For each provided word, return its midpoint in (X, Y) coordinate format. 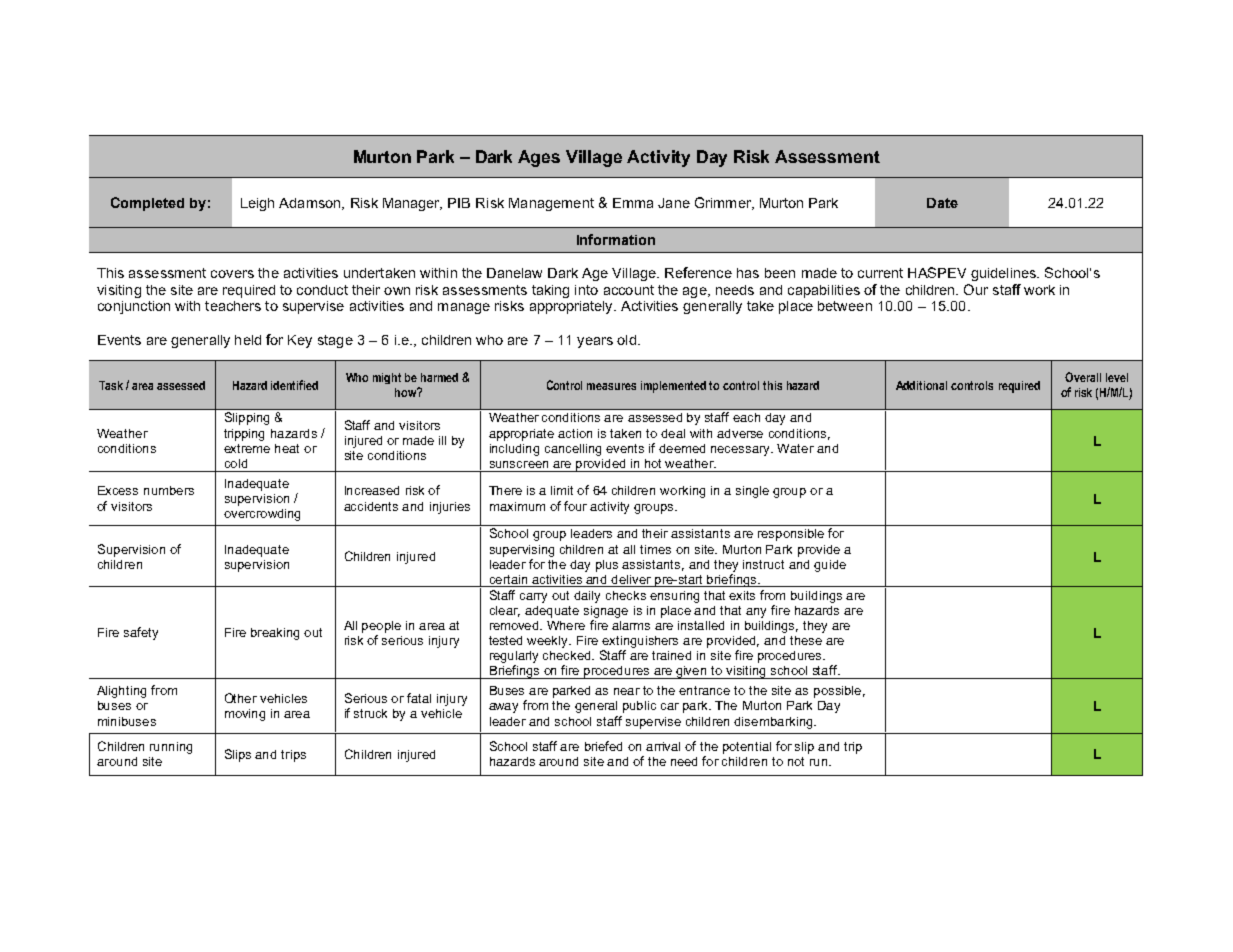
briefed (603, 746)
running (171, 748)
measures (611, 386)
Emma (633, 203)
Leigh (257, 204)
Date (942, 203)
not (796, 761)
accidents (371, 506)
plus (607, 566)
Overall (1083, 377)
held (248, 340)
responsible (791, 535)
